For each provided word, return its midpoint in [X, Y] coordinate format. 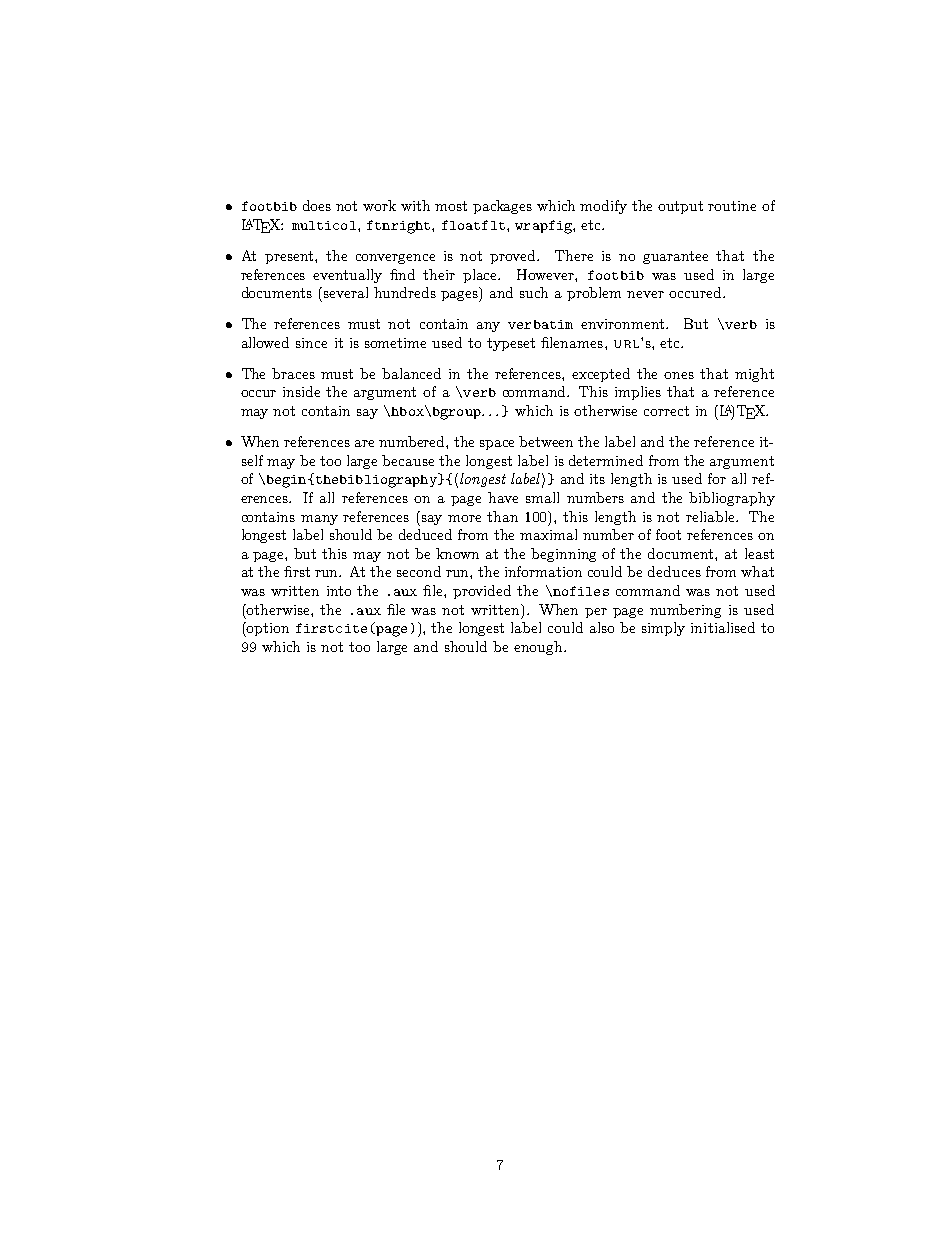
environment [622, 324]
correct [666, 411]
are [364, 443]
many [319, 520]
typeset [511, 344]
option [267, 629]
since [311, 343]
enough [539, 648]
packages [502, 207]
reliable [711, 516]
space [497, 445]
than [502, 516]
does [317, 205]
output [680, 207]
